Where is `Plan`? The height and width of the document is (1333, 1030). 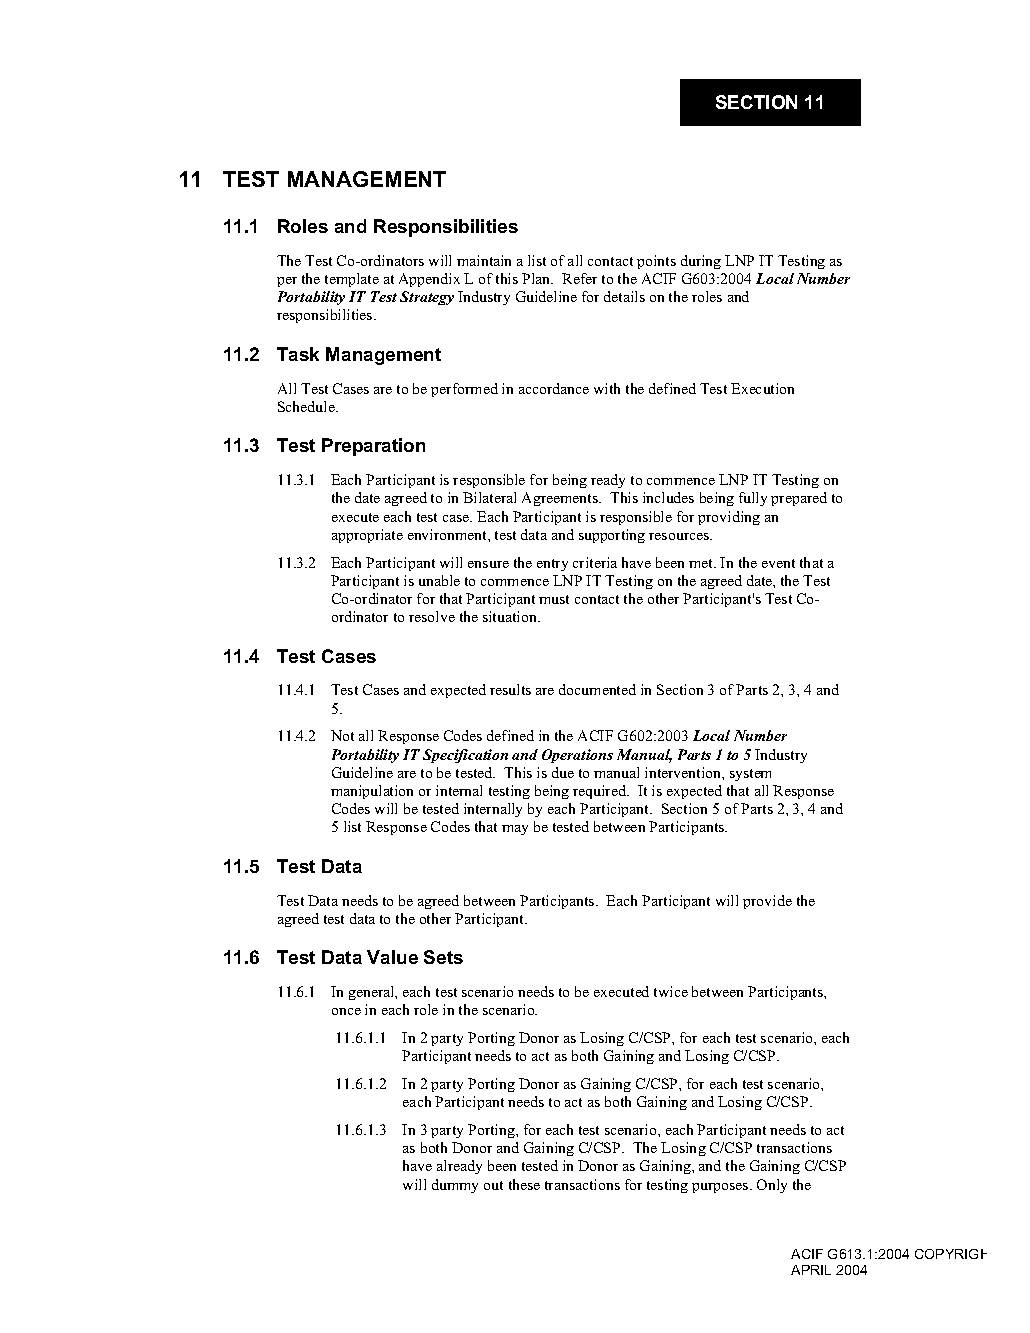 Plan is located at coordinates (537, 278).
